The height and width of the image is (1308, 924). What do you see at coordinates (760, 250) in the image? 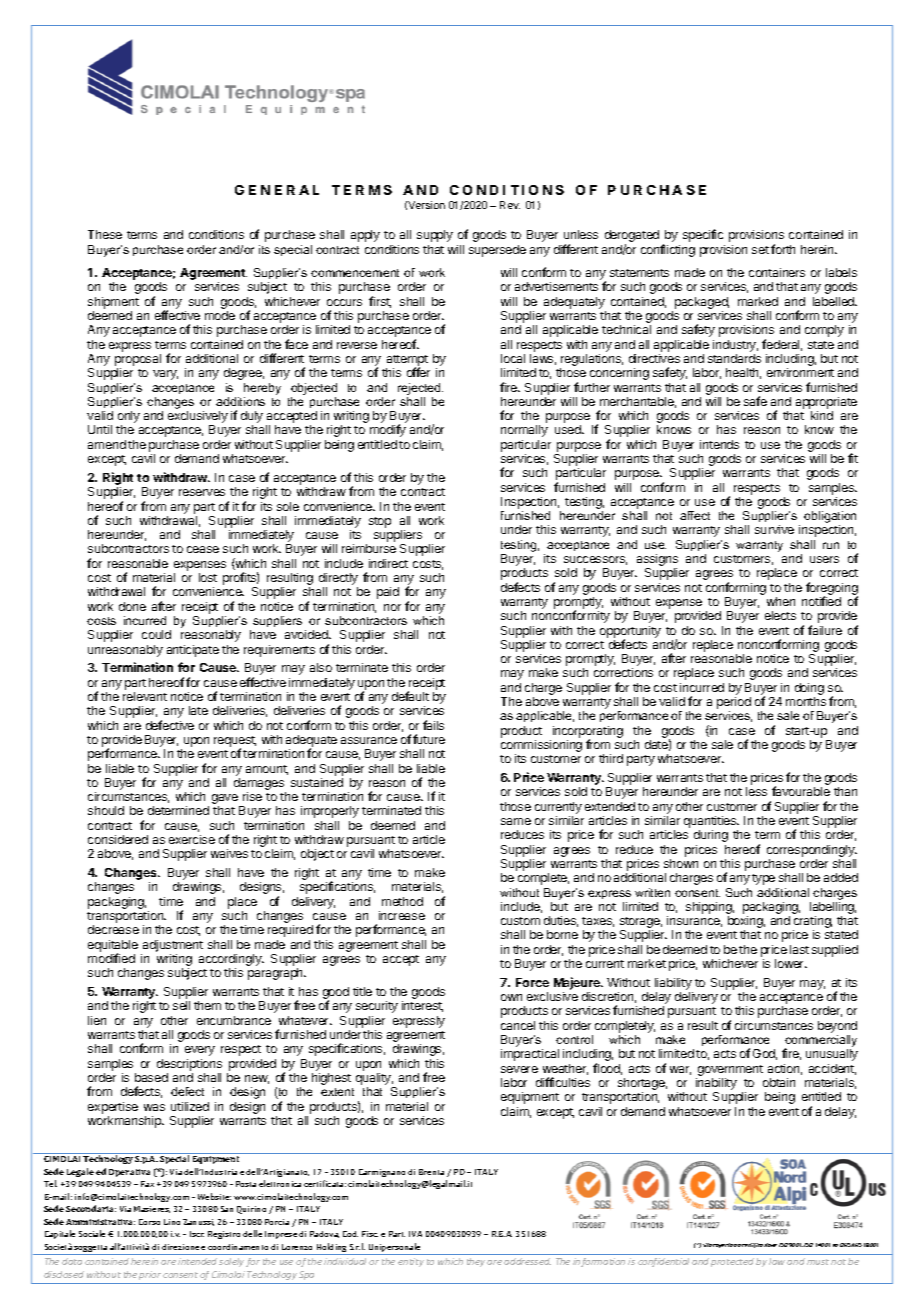
I see `set` at bounding box center [760, 250].
